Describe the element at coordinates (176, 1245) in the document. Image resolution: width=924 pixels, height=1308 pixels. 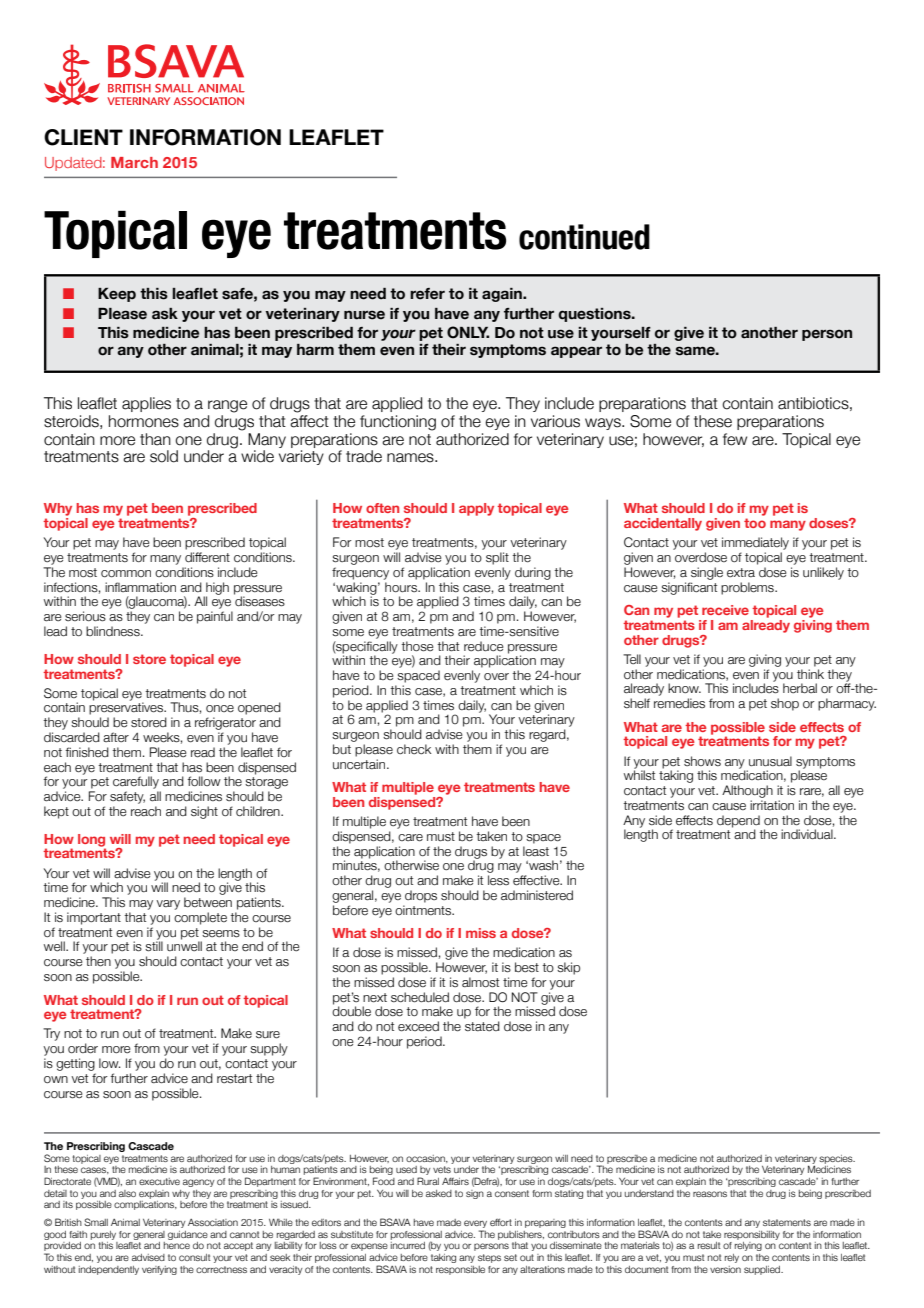
I see `hence` at that location.
